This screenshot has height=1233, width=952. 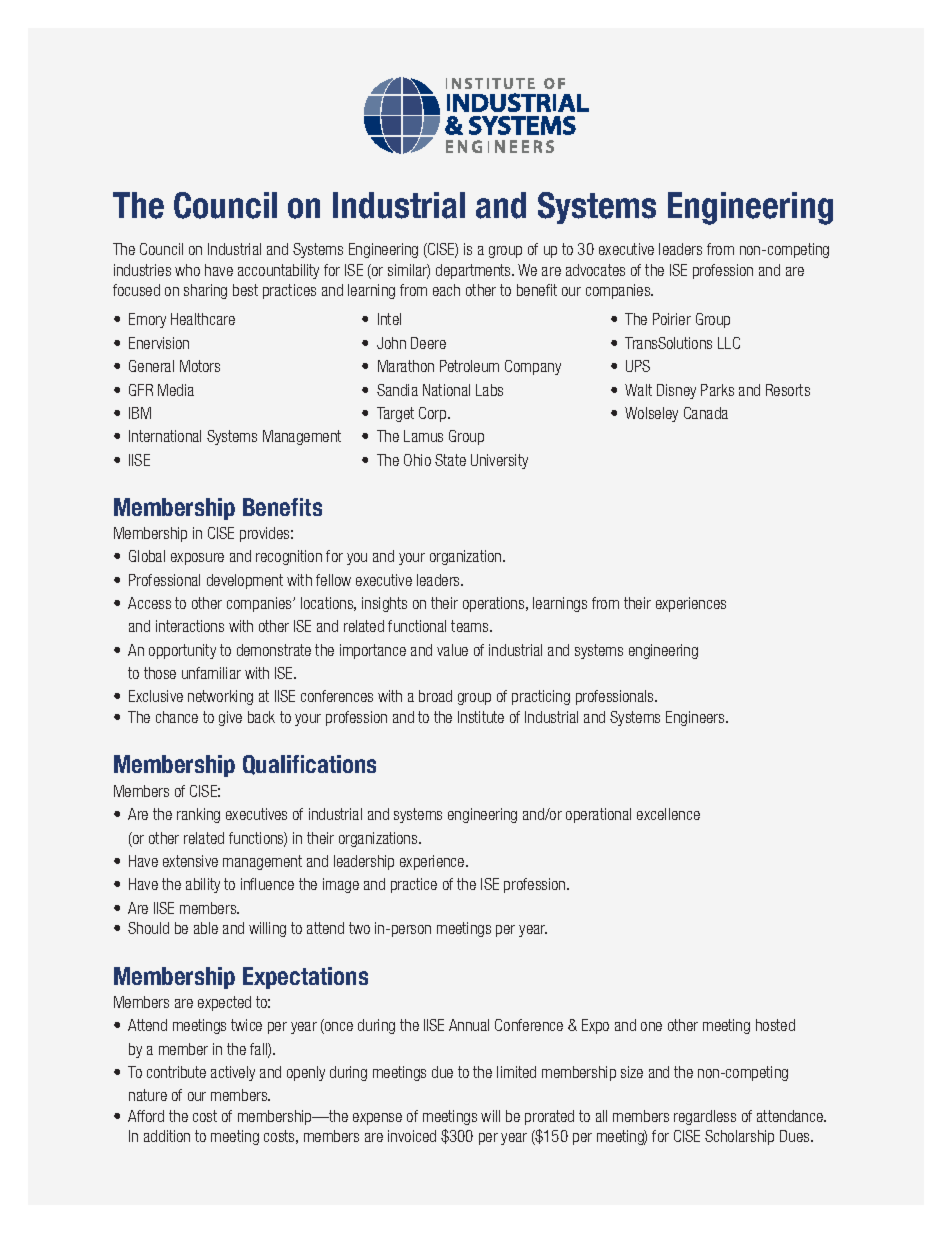 I want to click on each, so click(x=446, y=290).
